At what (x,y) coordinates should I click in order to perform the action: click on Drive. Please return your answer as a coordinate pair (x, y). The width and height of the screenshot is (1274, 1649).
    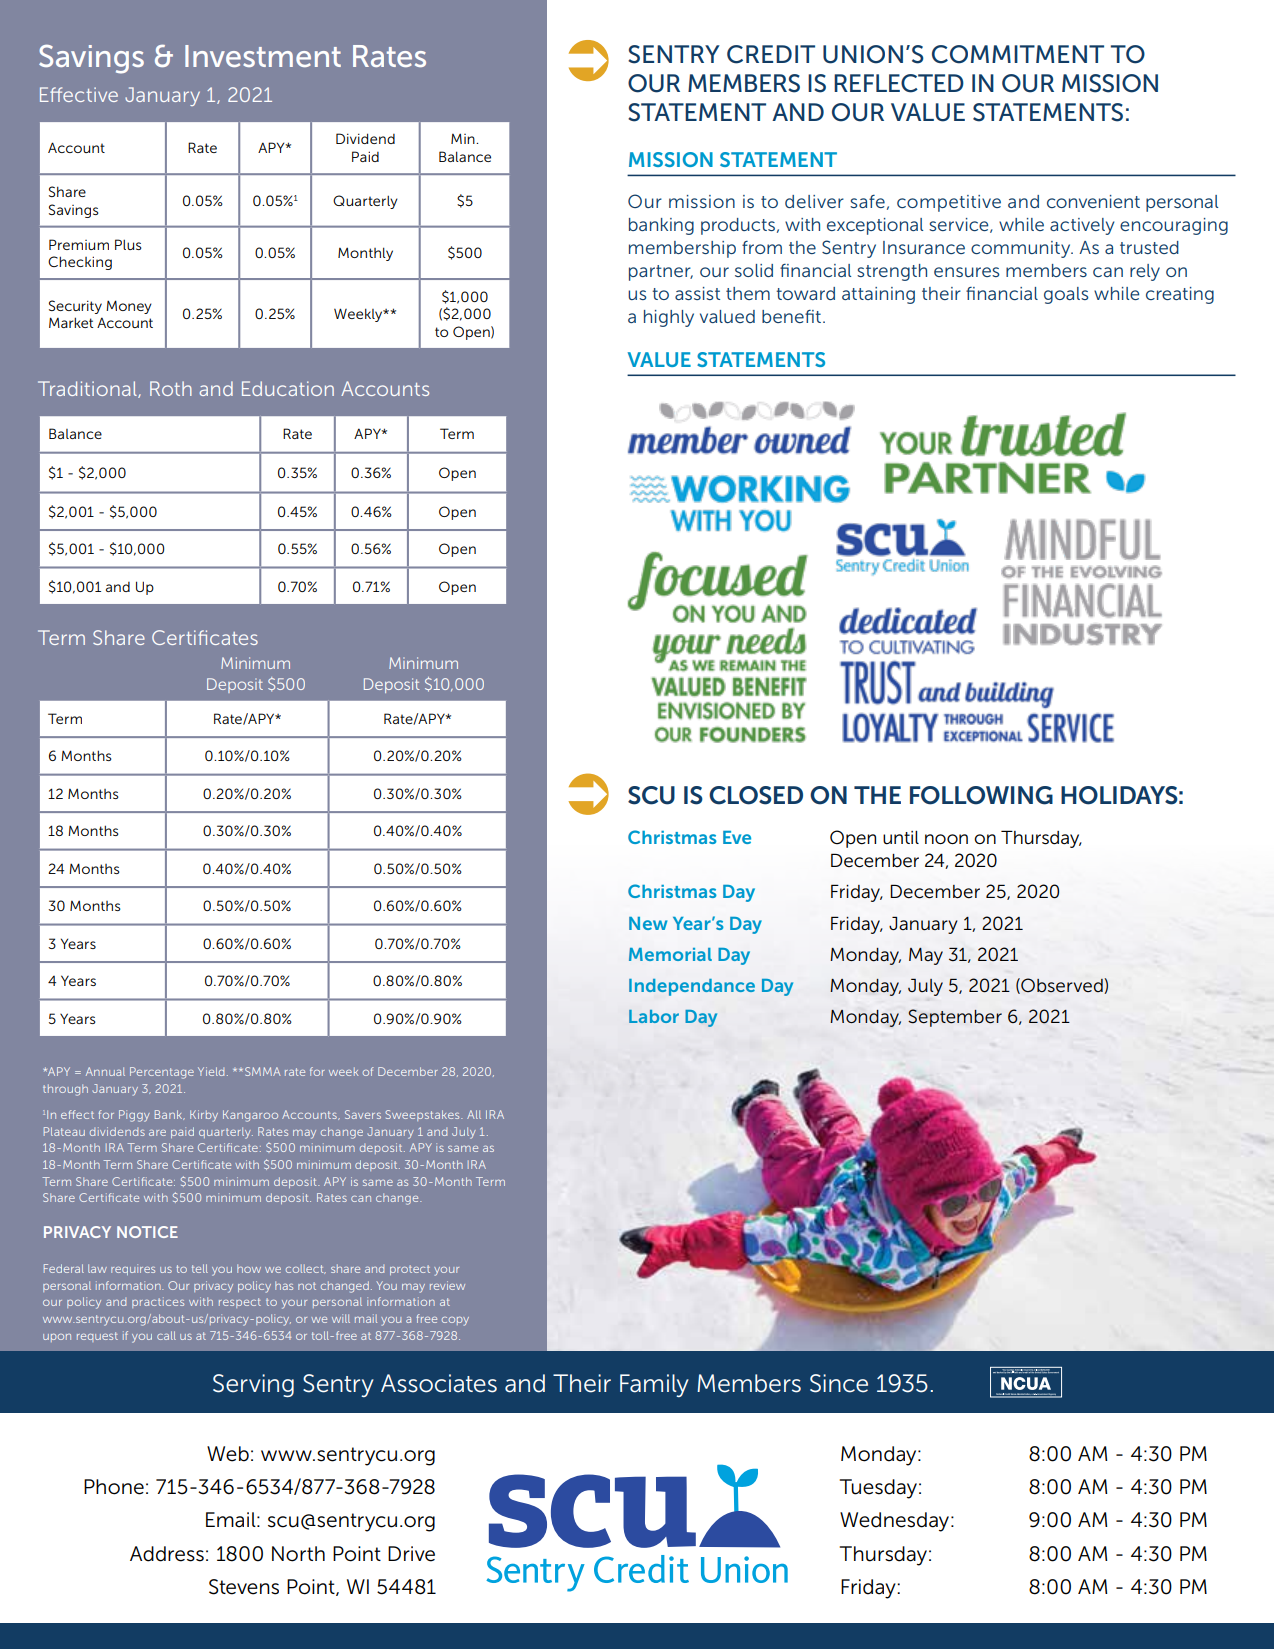
    Looking at the image, I should click on (411, 1554).
